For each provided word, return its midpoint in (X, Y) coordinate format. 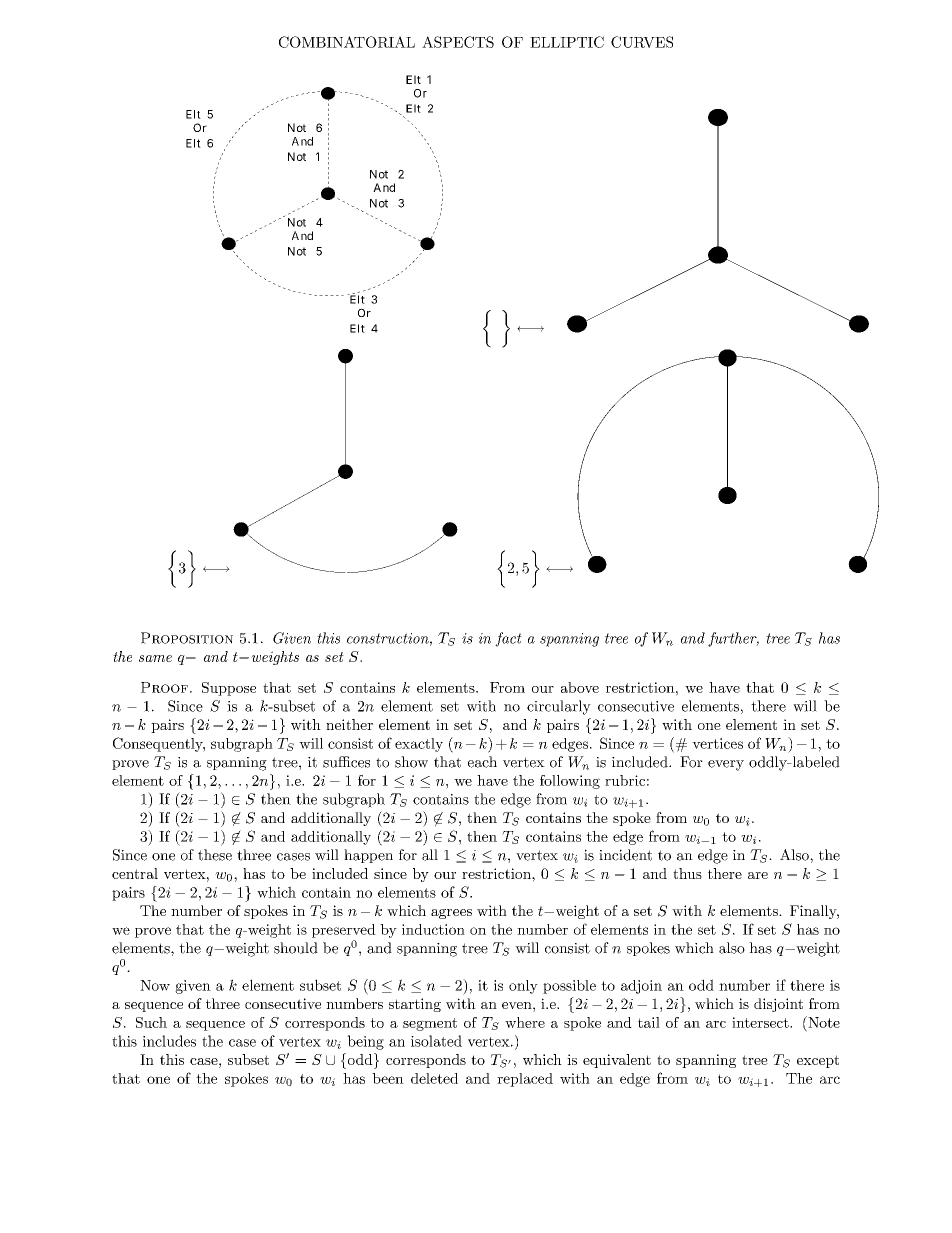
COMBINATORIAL (347, 42)
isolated (436, 1041)
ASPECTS (458, 42)
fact (508, 639)
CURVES (642, 42)
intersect (761, 1022)
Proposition (187, 638)
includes (169, 1041)
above (580, 687)
